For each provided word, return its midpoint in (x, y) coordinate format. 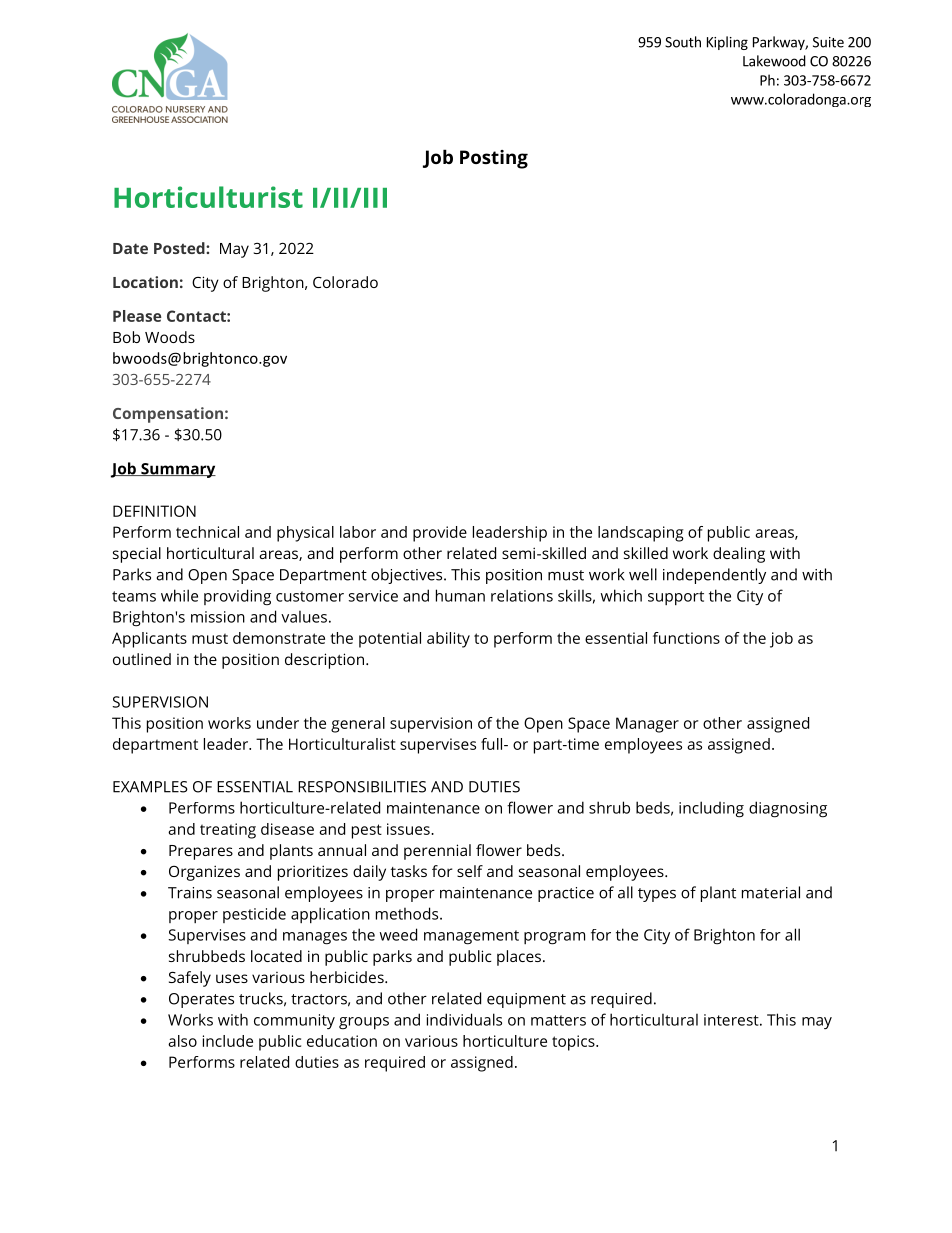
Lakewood (774, 61)
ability (448, 640)
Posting (494, 159)
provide (440, 534)
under (278, 723)
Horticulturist (208, 197)
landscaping (641, 534)
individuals (464, 1019)
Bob (126, 337)
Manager (647, 725)
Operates (201, 1000)
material (771, 892)
